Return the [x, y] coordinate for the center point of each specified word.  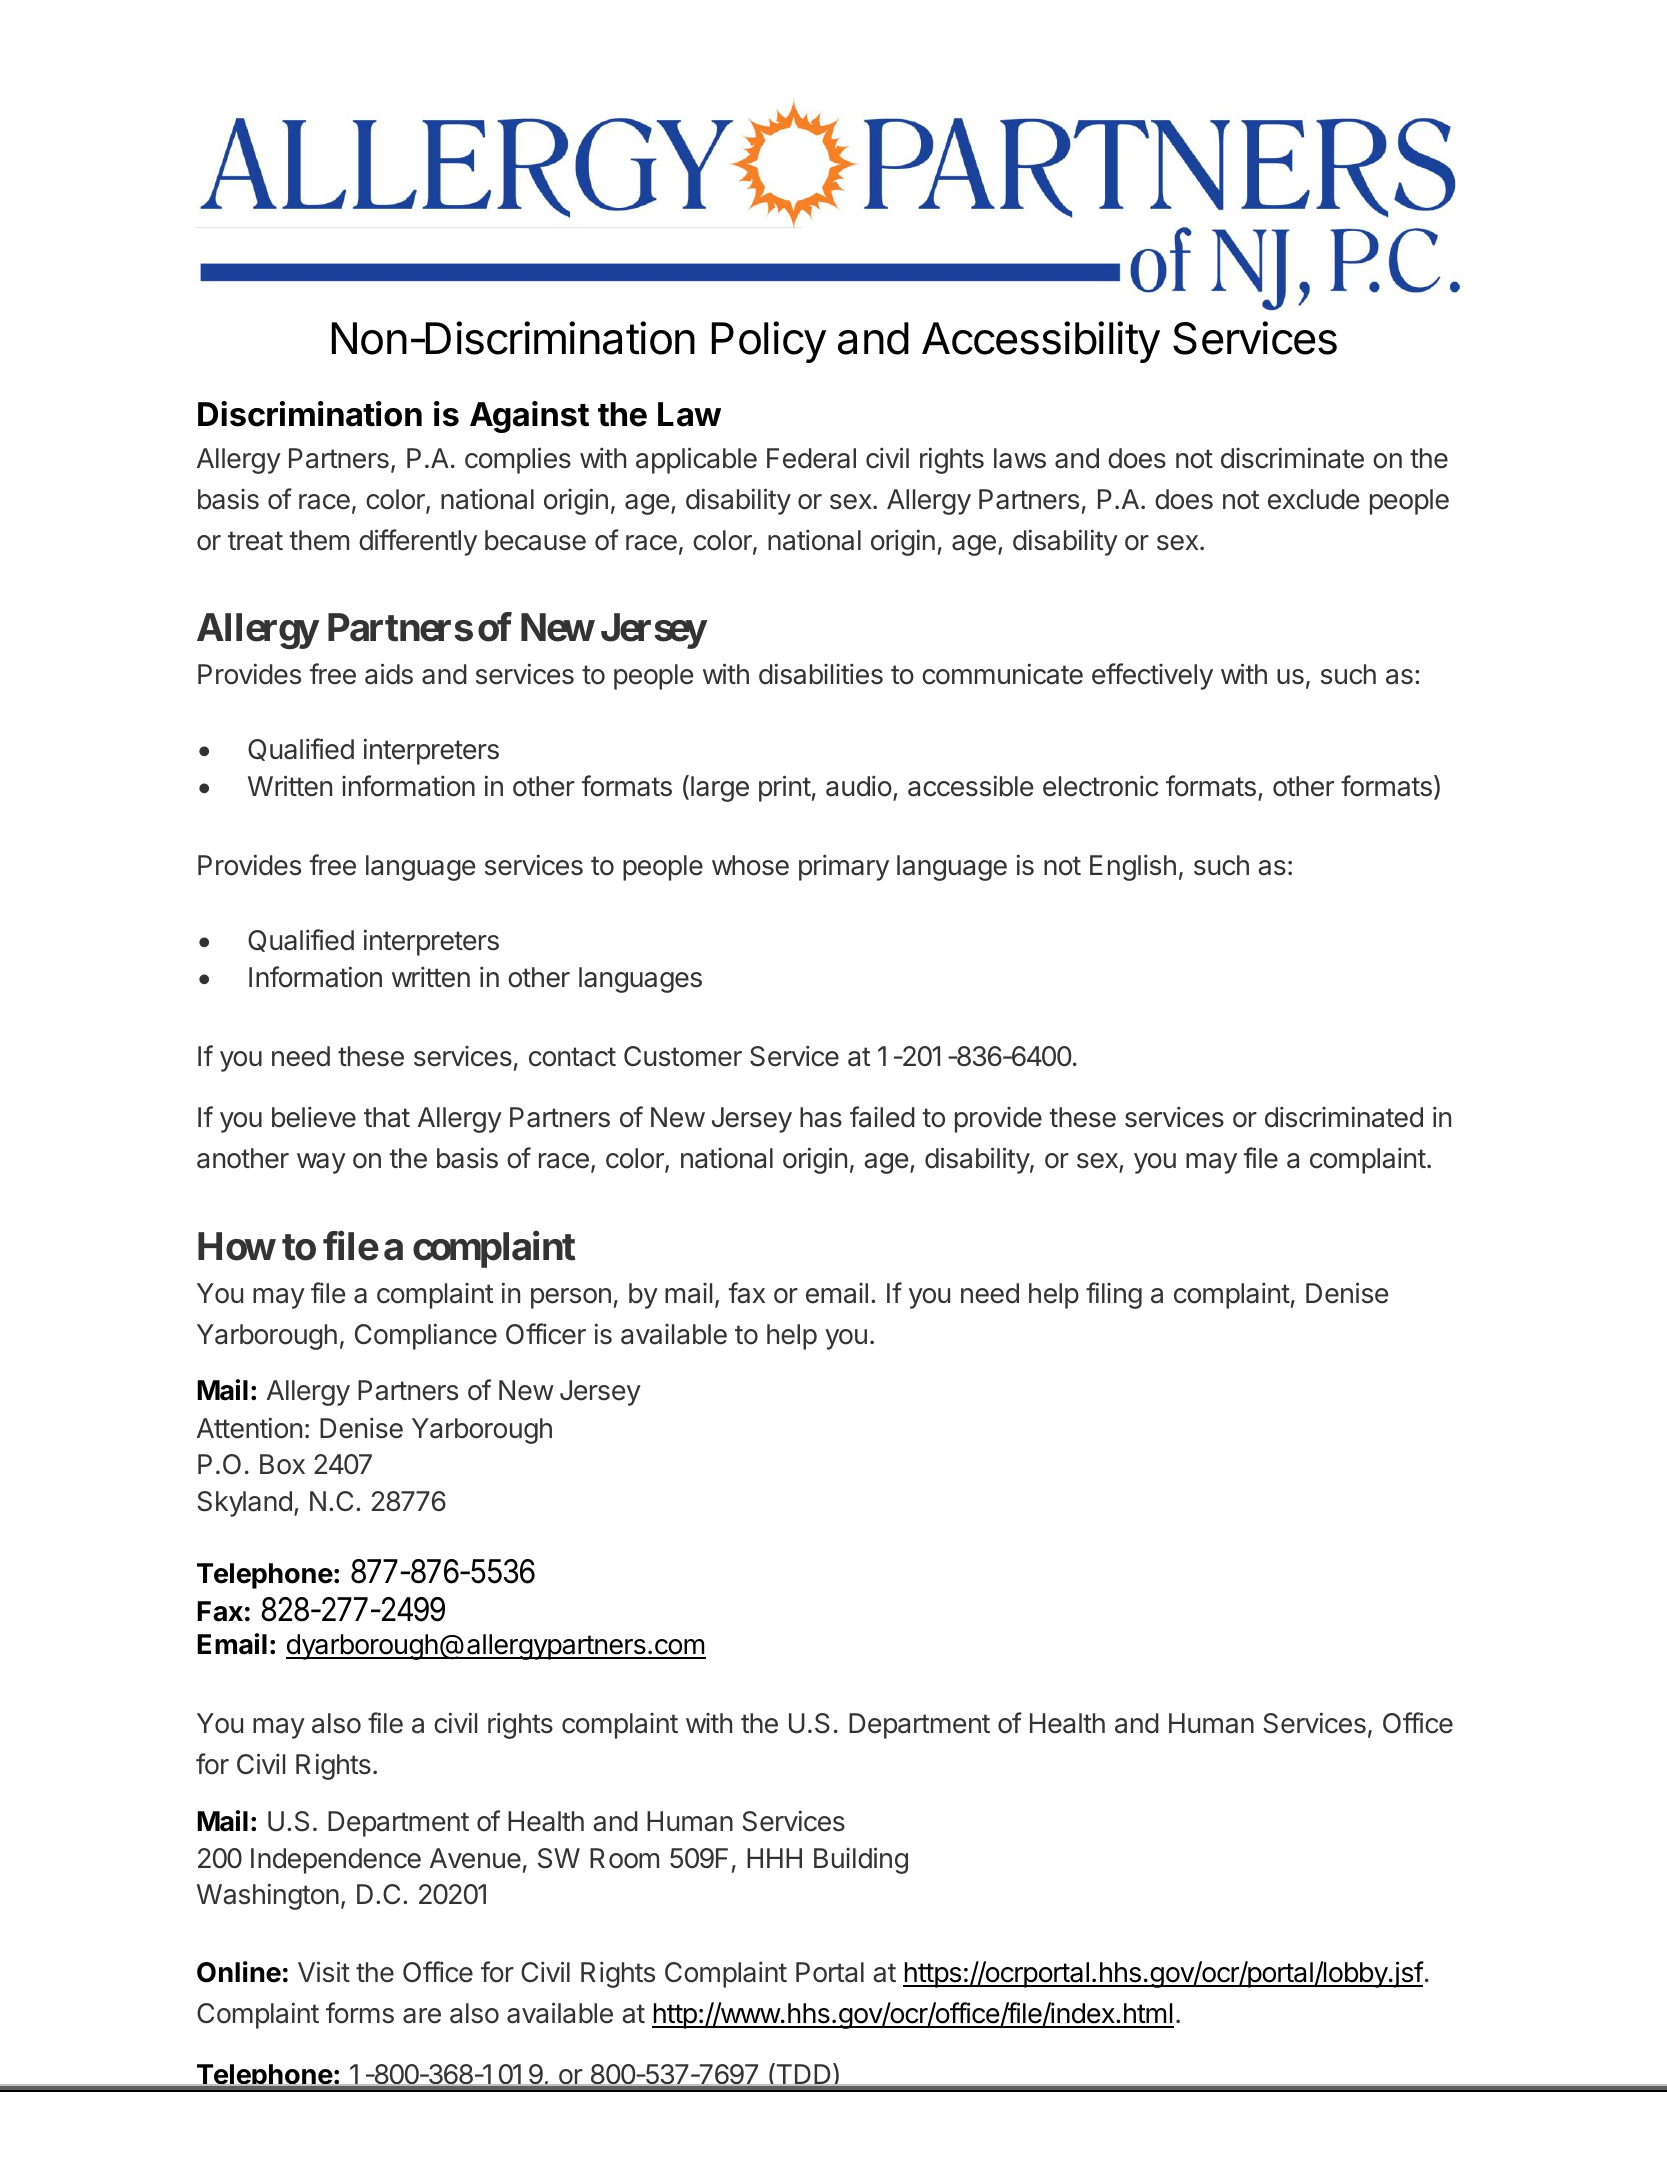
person [571, 1298]
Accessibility [1041, 342]
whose [750, 865]
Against [529, 417]
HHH [774, 1858]
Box [282, 1464]
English [1133, 867]
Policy [769, 342]
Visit [324, 1972]
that [387, 1117]
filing [1114, 1295]
